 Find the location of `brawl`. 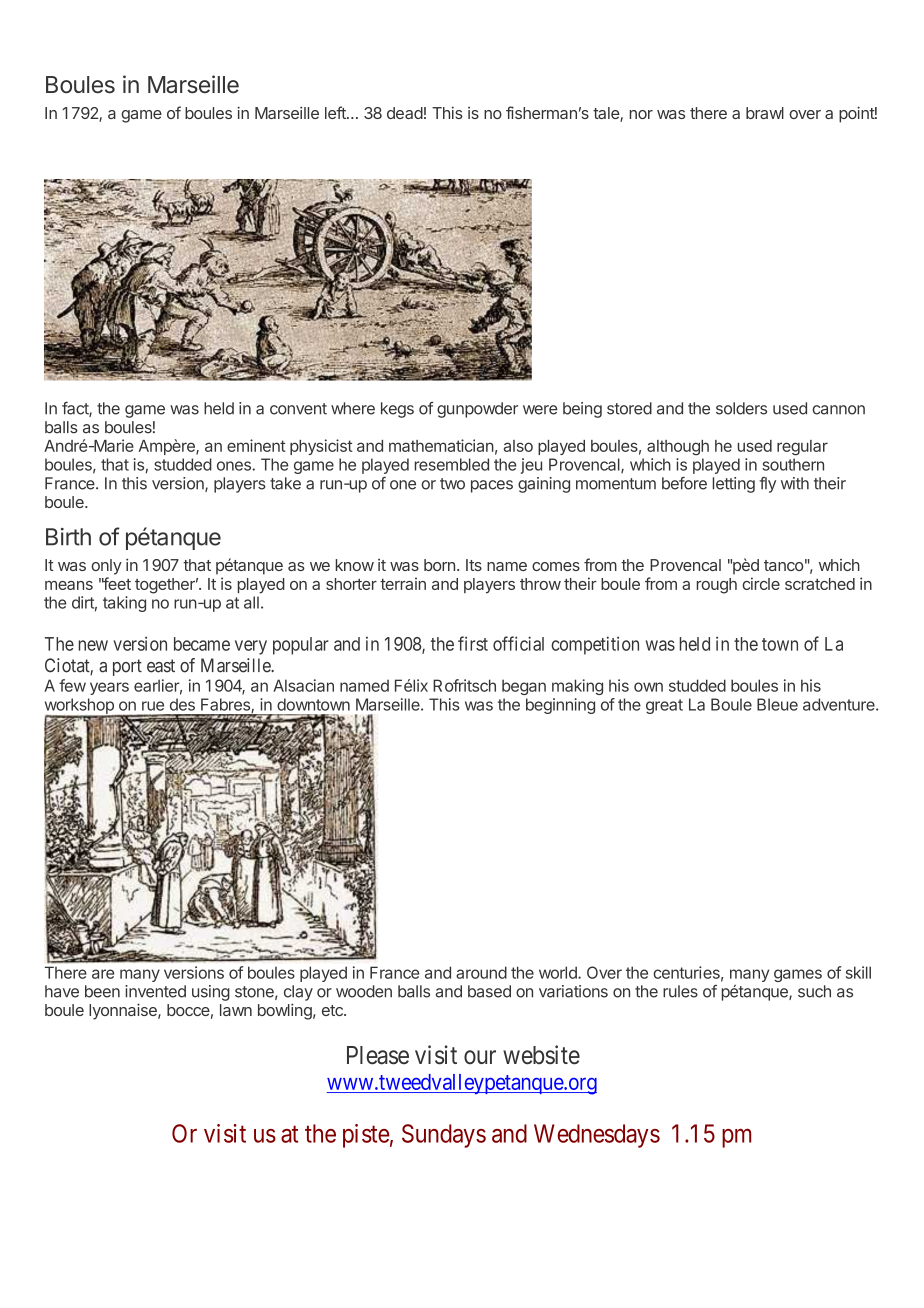

brawl is located at coordinates (765, 113).
